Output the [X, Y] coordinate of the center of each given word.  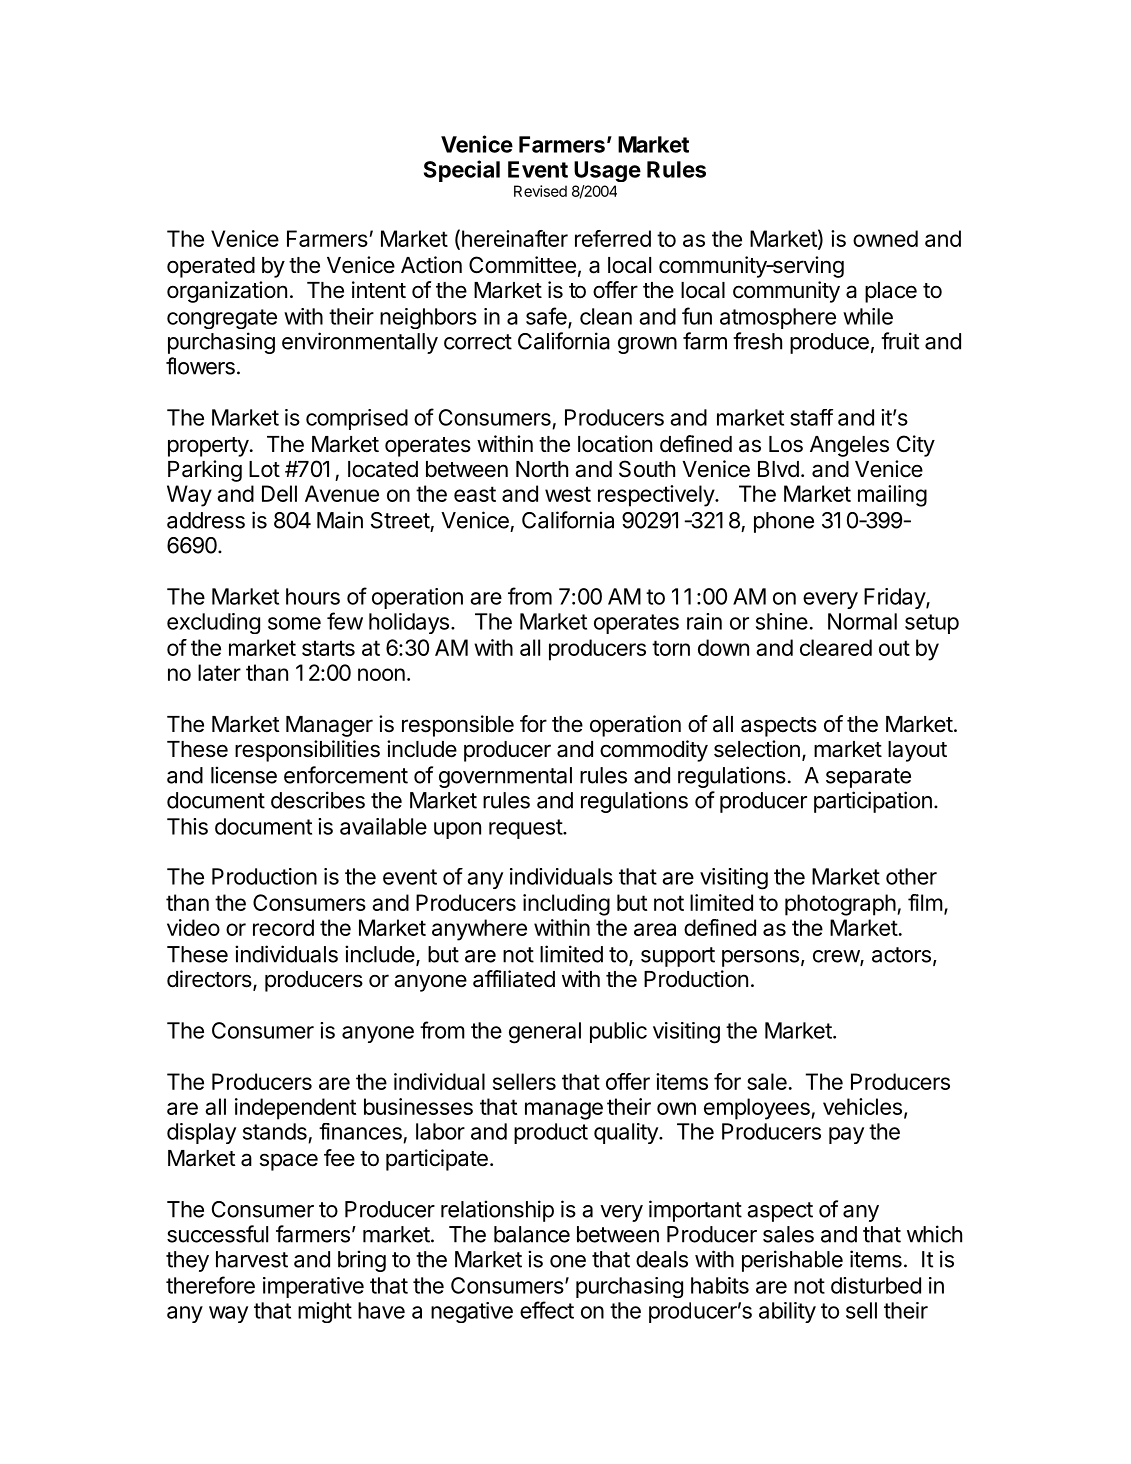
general [545, 1033]
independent [295, 1109]
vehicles [862, 1106]
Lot [264, 469]
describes [318, 800]
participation [873, 802]
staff [811, 417]
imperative [313, 1287]
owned [885, 238]
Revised [540, 191]
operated [211, 267]
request [526, 829]
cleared [836, 647]
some [294, 623]
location [615, 444]
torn [671, 648]
